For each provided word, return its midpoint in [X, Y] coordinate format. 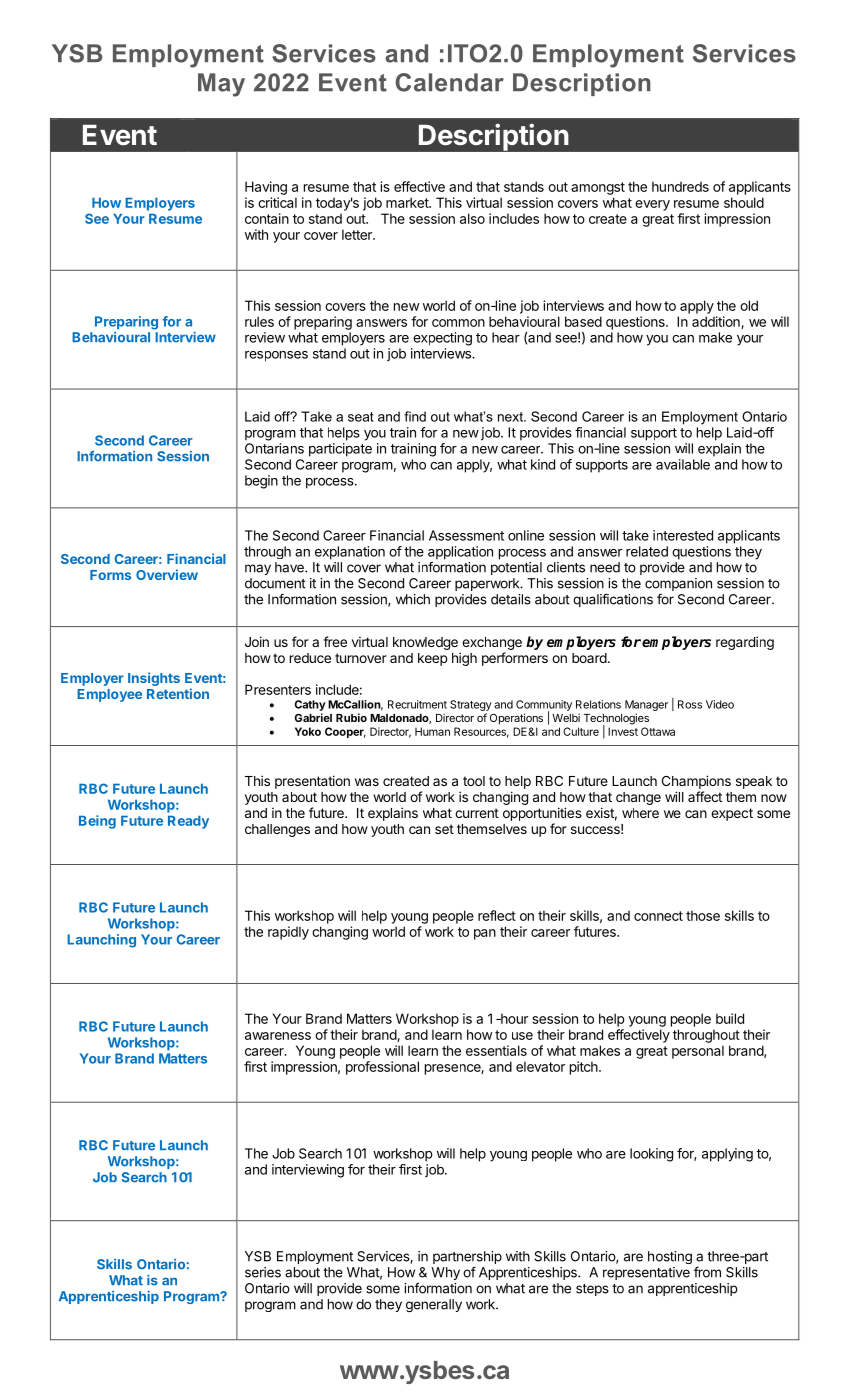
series [263, 1272]
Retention [178, 693]
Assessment [466, 535]
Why [445, 1273]
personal [698, 1052]
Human [432, 731]
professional [382, 1068]
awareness [278, 1036]
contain [267, 218]
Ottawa [658, 731]
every [652, 205]
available [683, 464]
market [408, 202]
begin [261, 482]
